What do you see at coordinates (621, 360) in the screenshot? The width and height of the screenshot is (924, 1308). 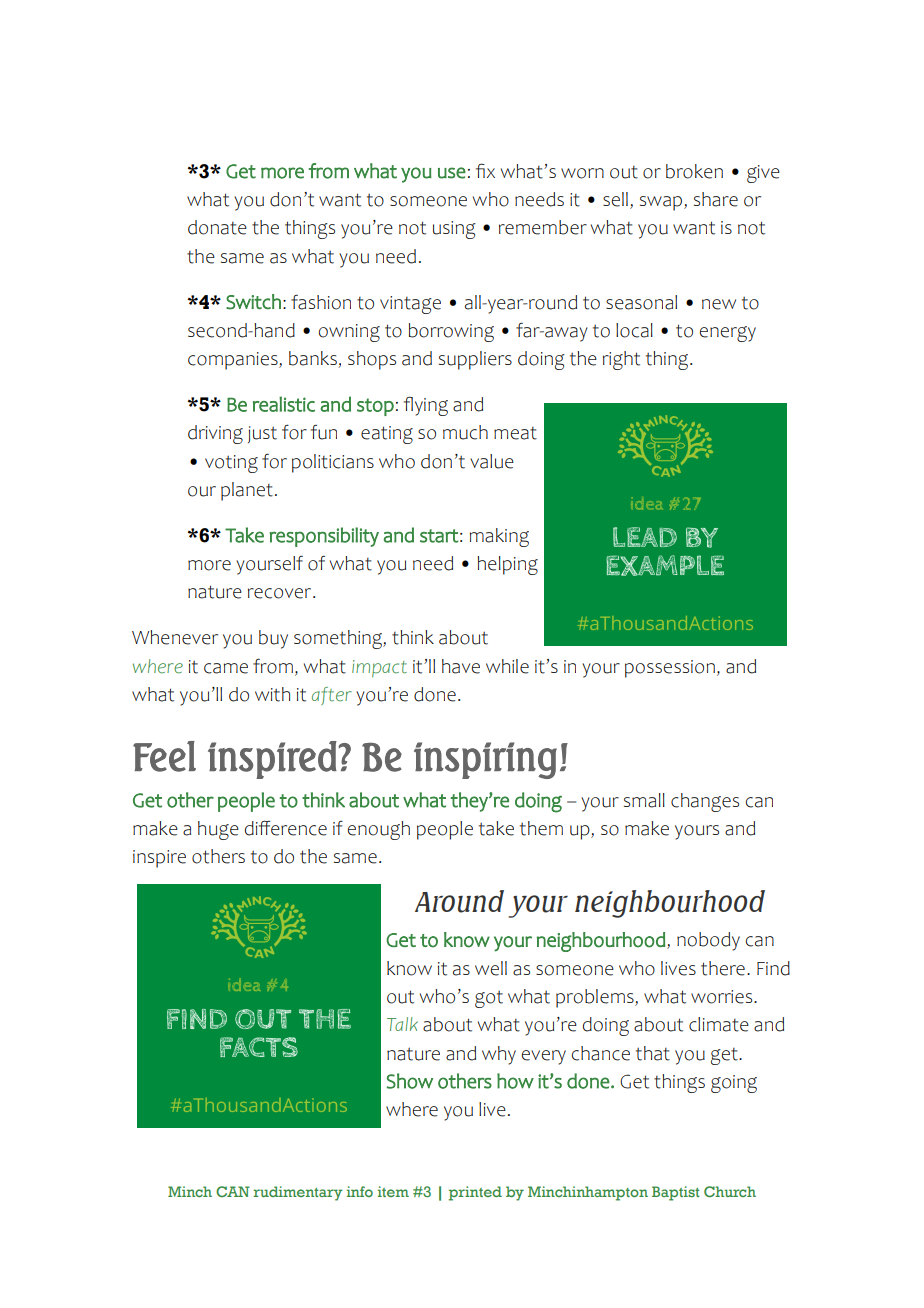 I see `right` at bounding box center [621, 360].
